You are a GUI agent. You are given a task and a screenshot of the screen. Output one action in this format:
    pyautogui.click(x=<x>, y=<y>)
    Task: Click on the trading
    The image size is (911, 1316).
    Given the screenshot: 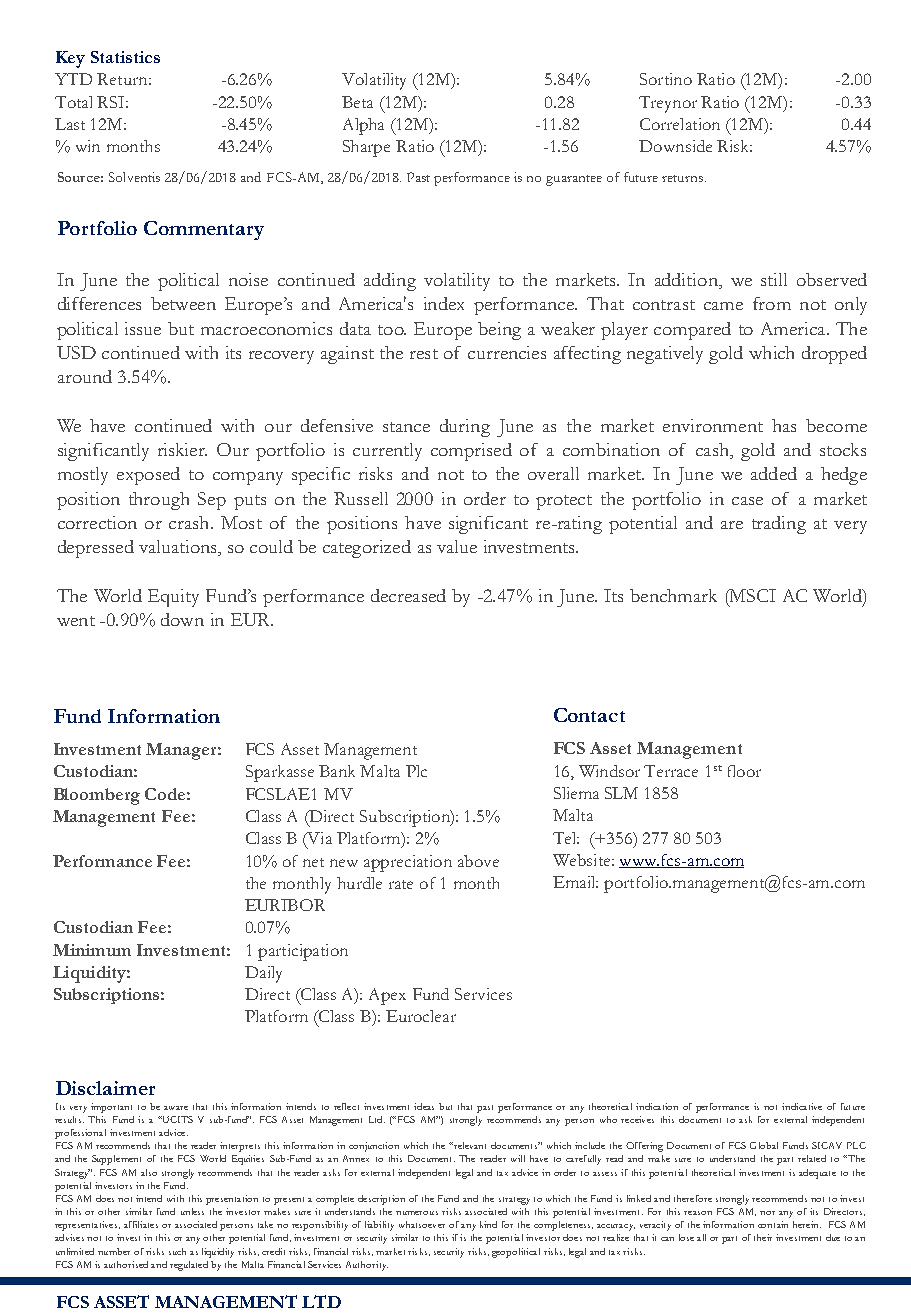 What is the action you would take?
    pyautogui.click(x=779, y=525)
